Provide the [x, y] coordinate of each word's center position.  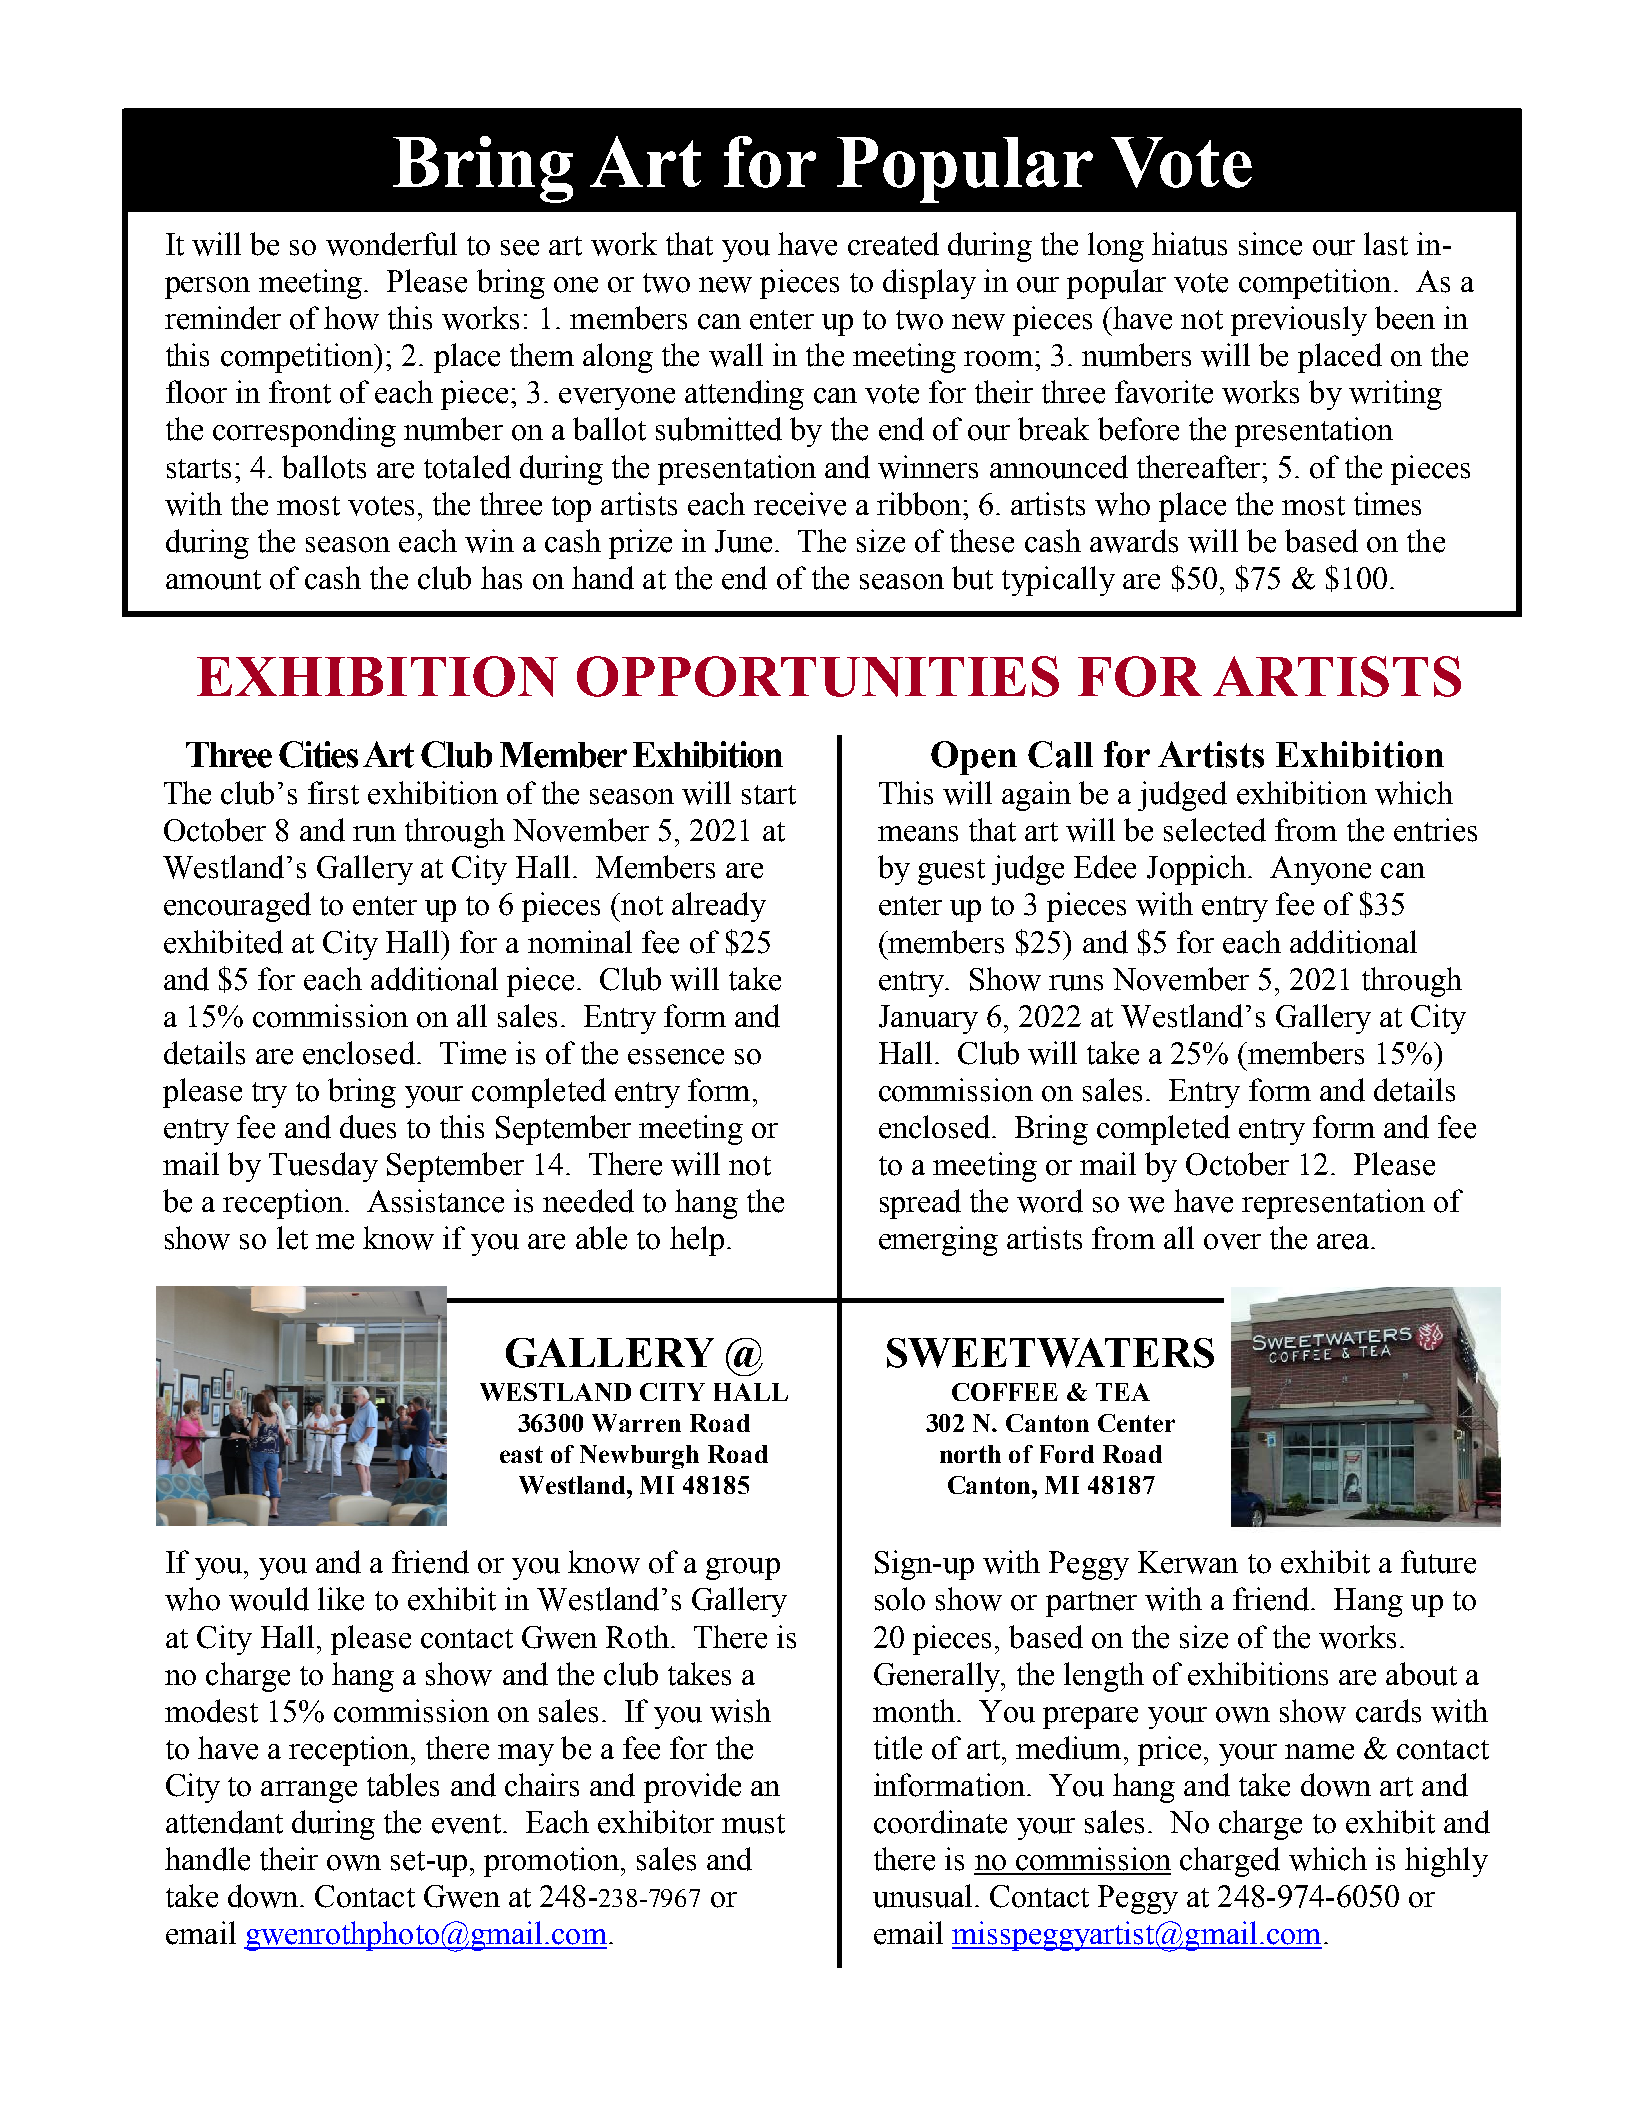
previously [1299, 321]
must [753, 1824]
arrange [309, 1792]
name [1319, 1752]
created [893, 244]
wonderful [391, 244]
